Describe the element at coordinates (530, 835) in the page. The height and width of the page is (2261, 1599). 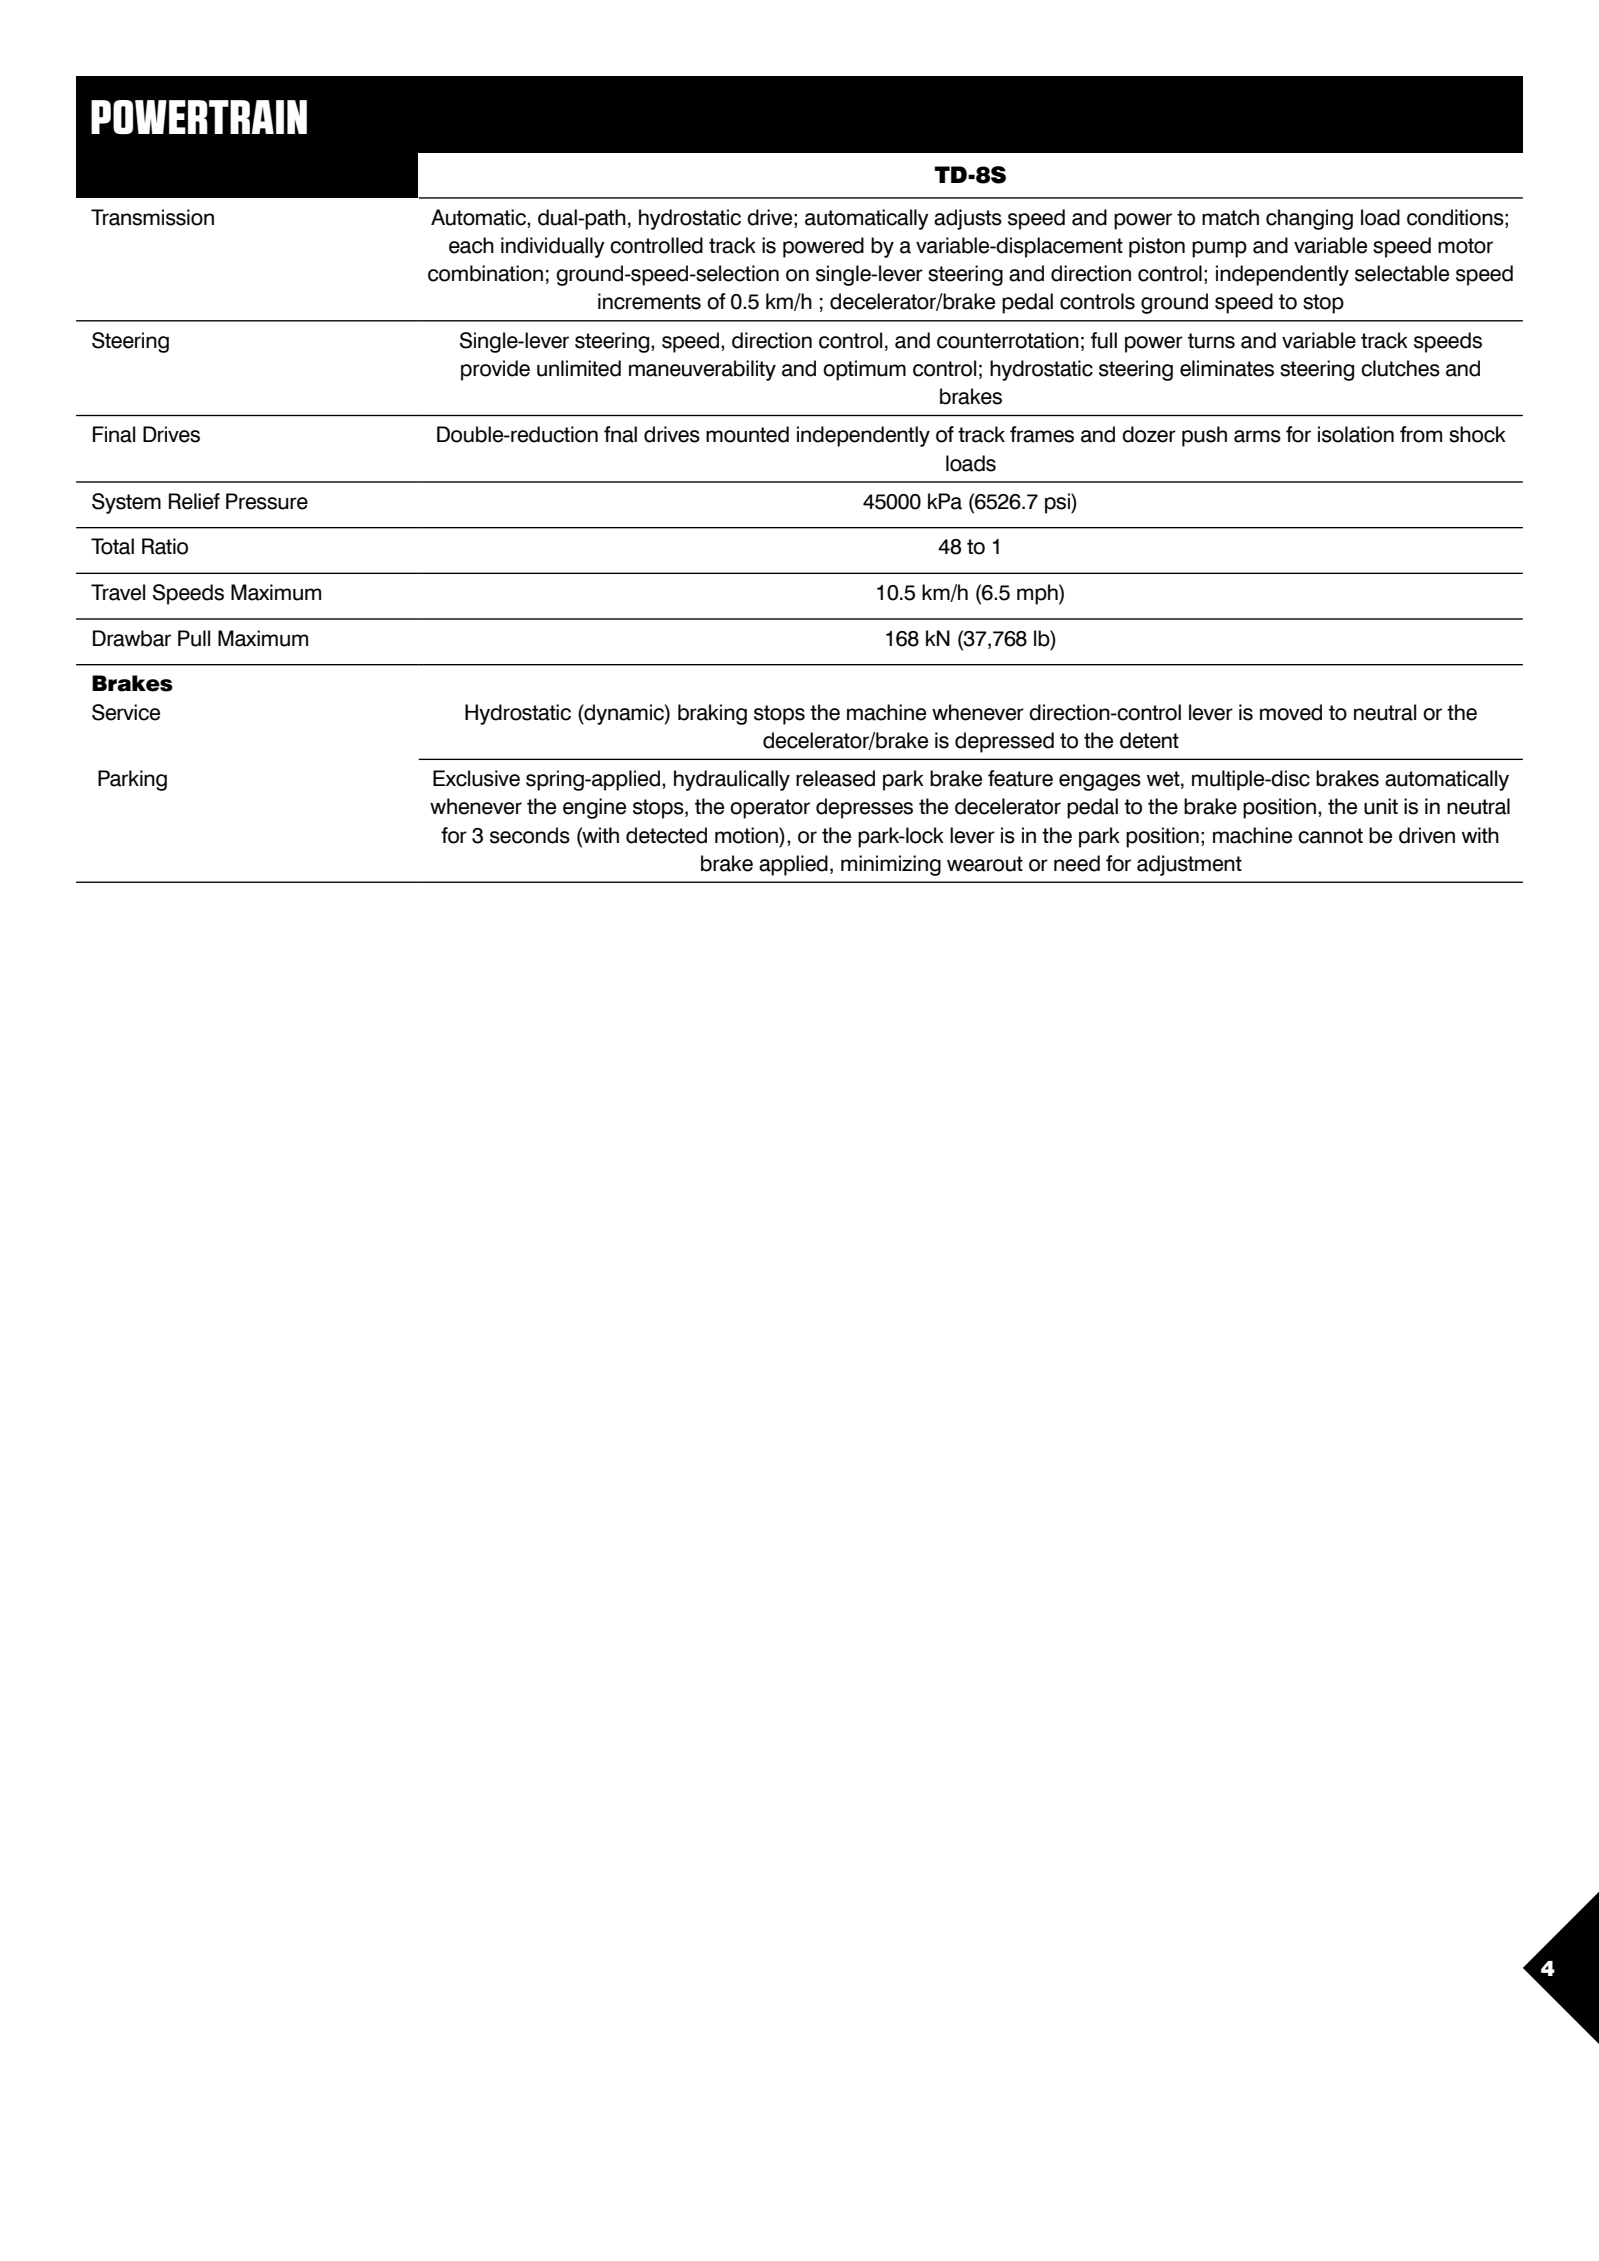
I see `seconds` at that location.
